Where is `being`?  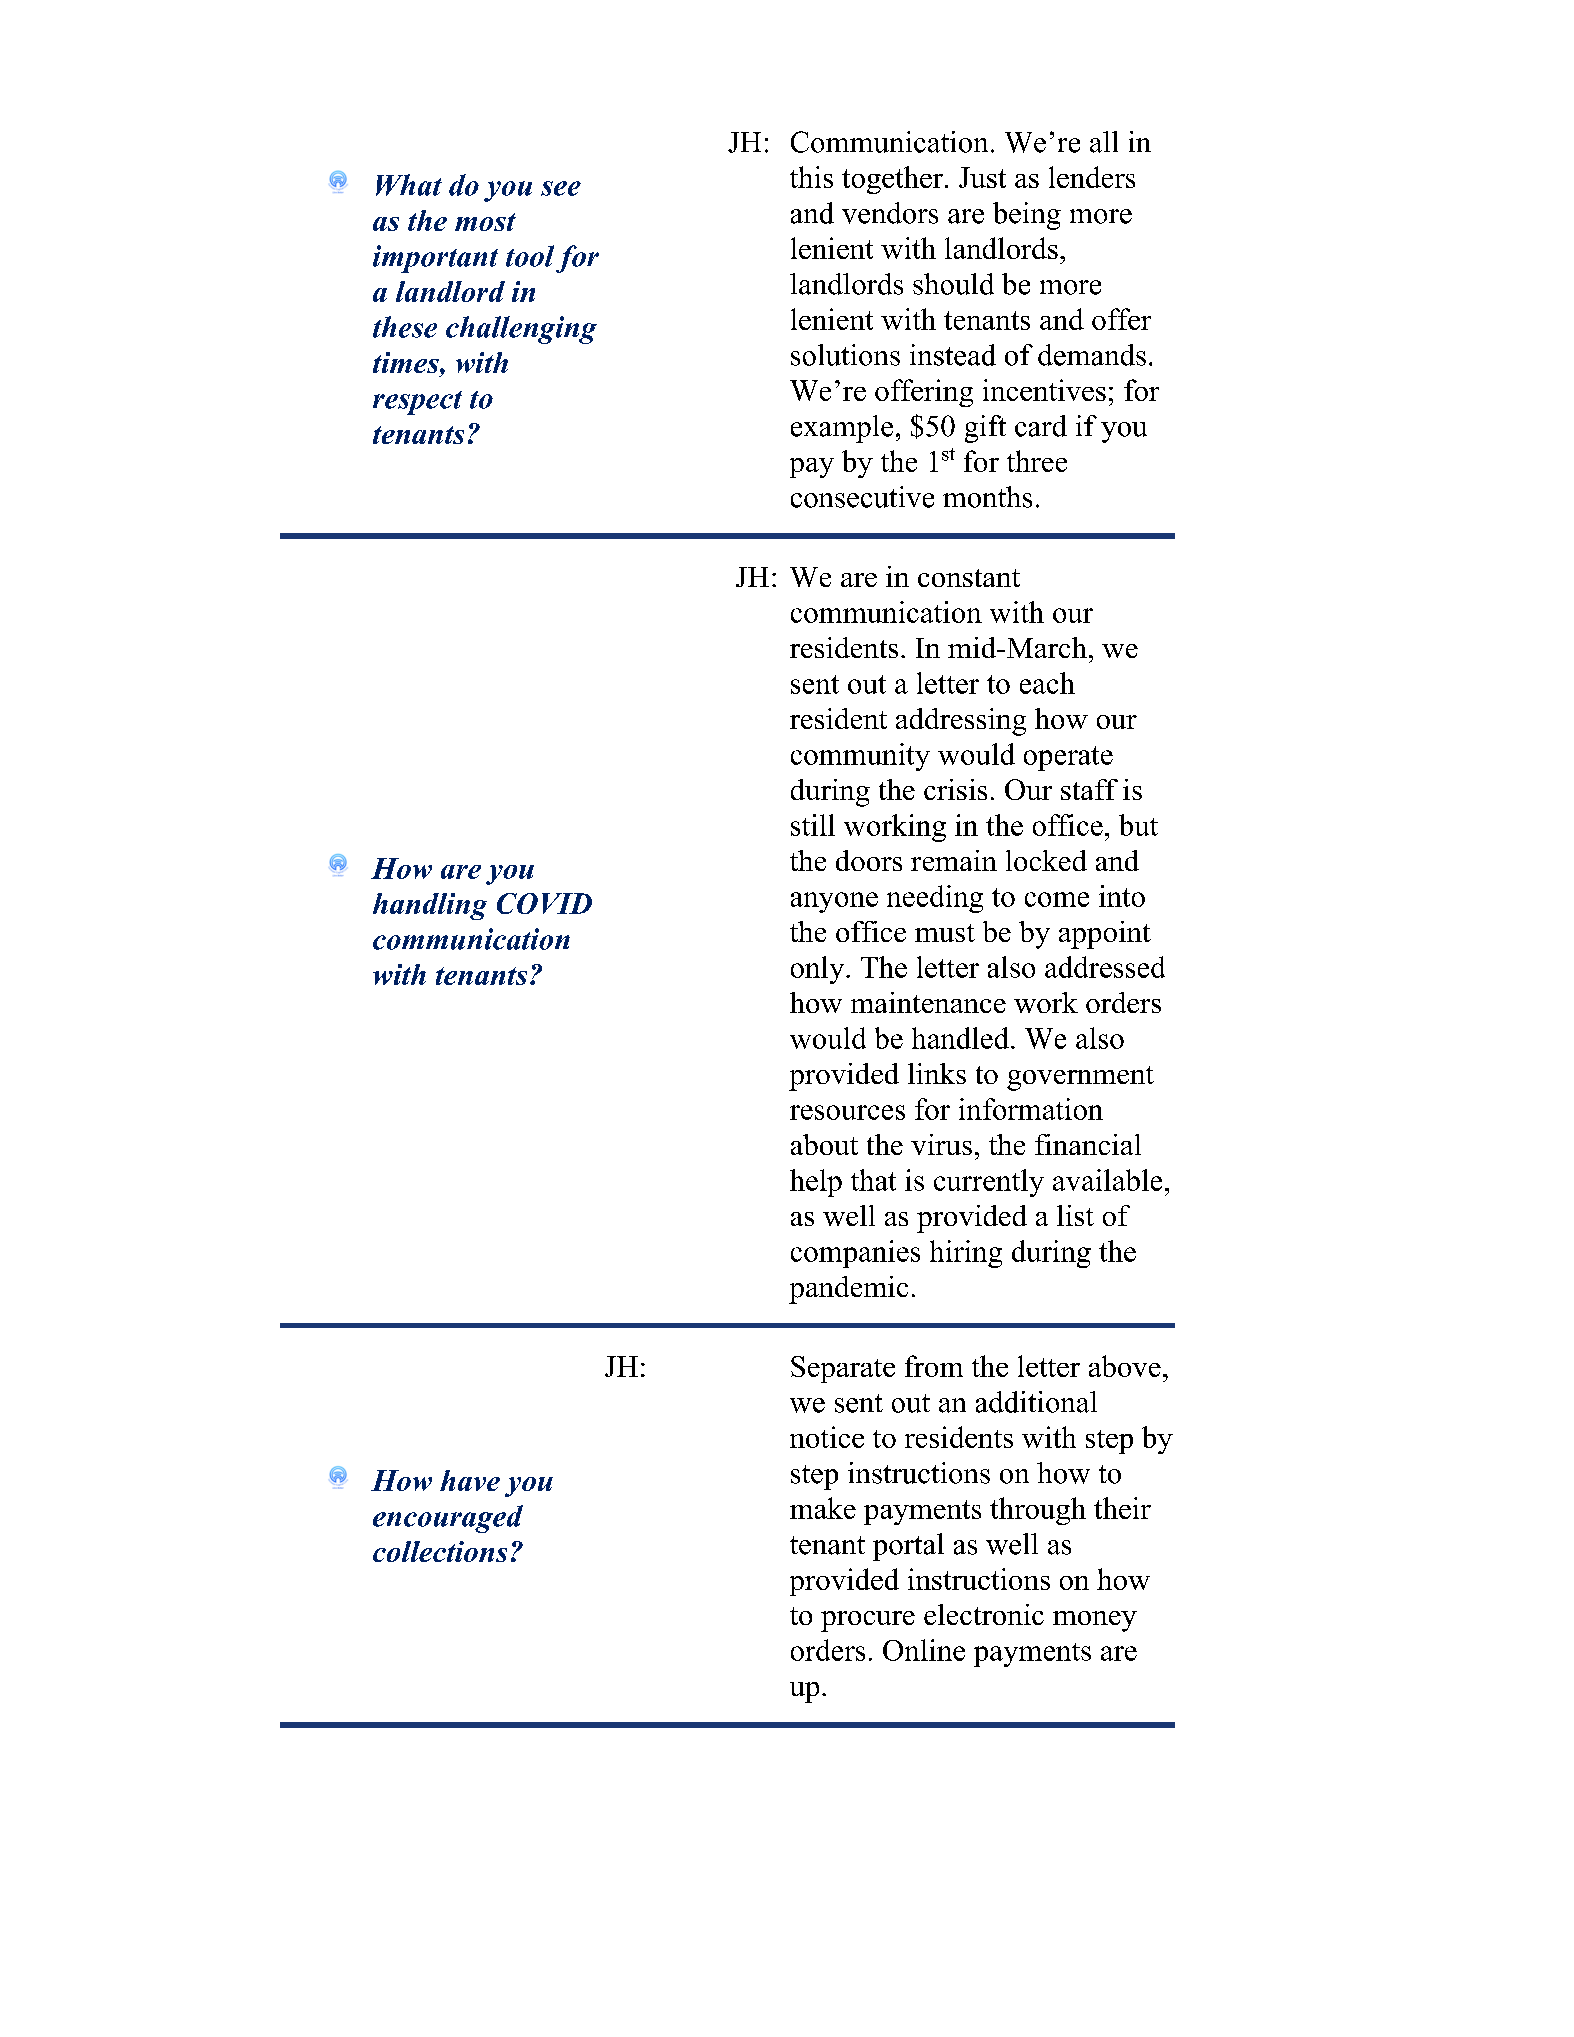 being is located at coordinates (1027, 216).
